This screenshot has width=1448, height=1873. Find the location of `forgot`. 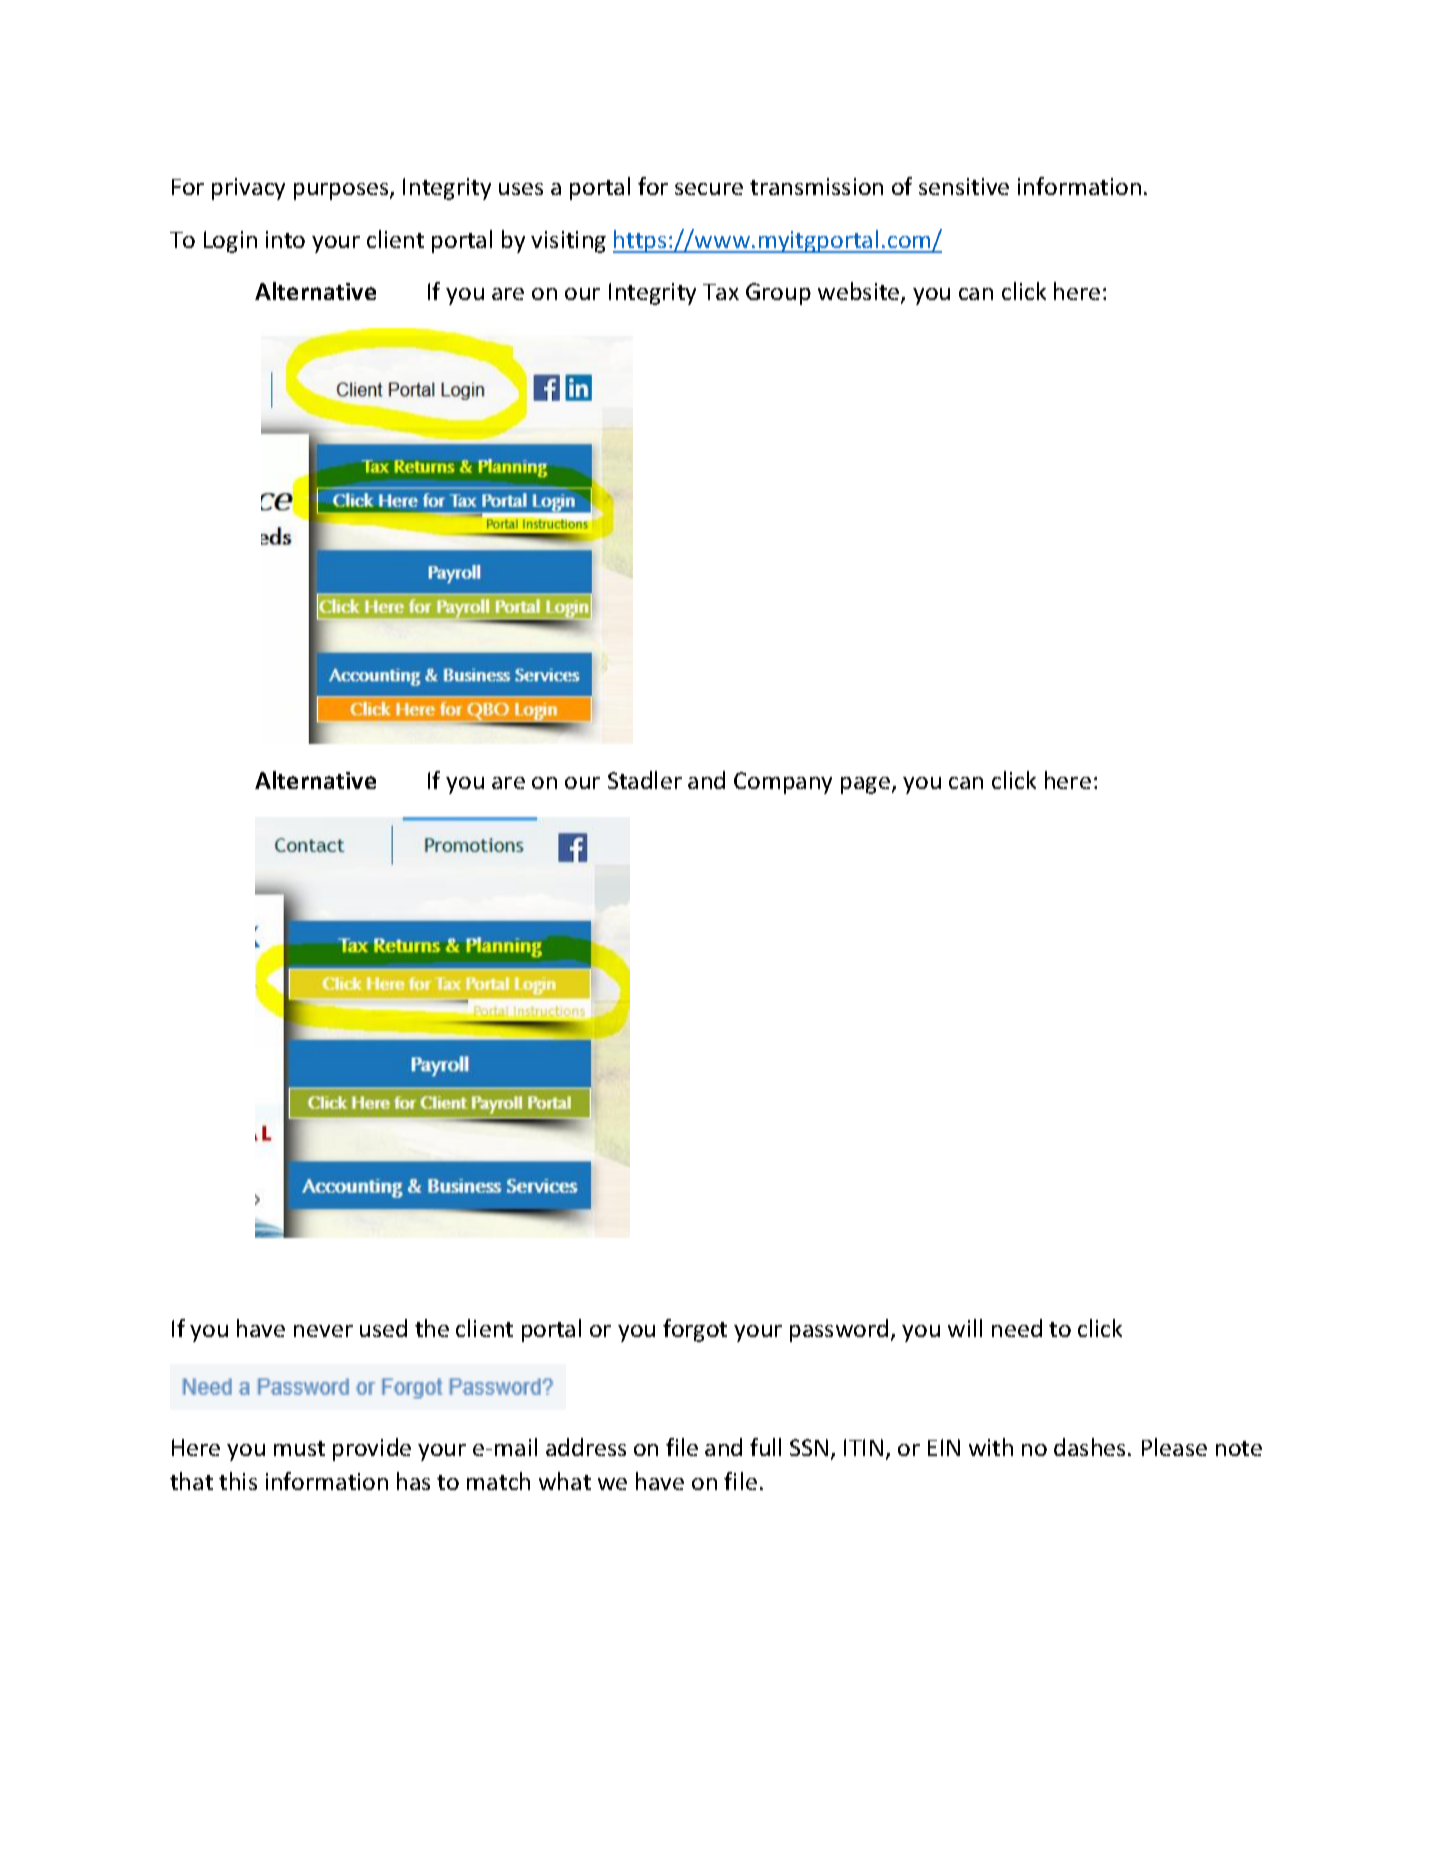

forgot is located at coordinates (695, 1330).
